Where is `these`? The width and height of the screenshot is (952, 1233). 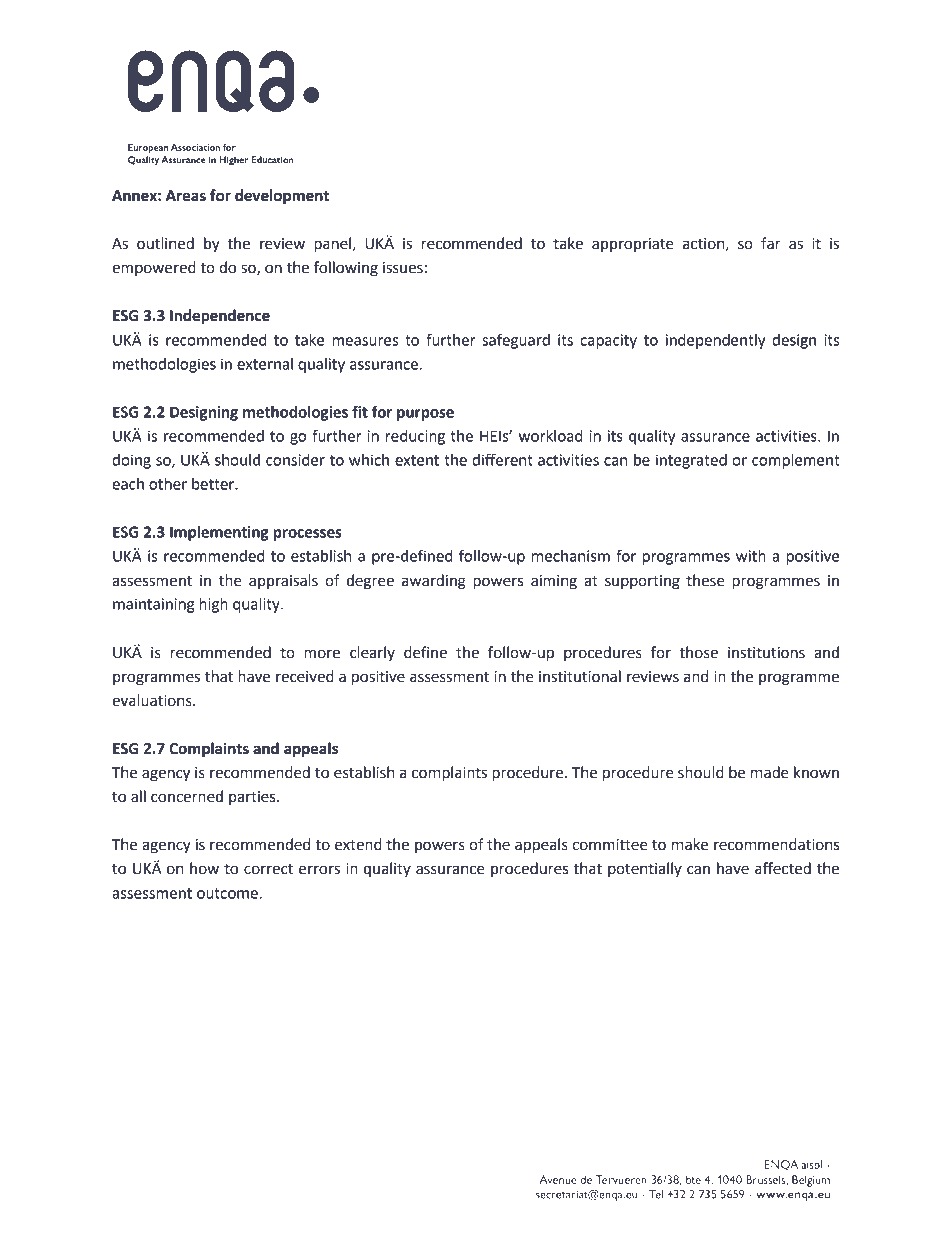 these is located at coordinates (705, 580).
